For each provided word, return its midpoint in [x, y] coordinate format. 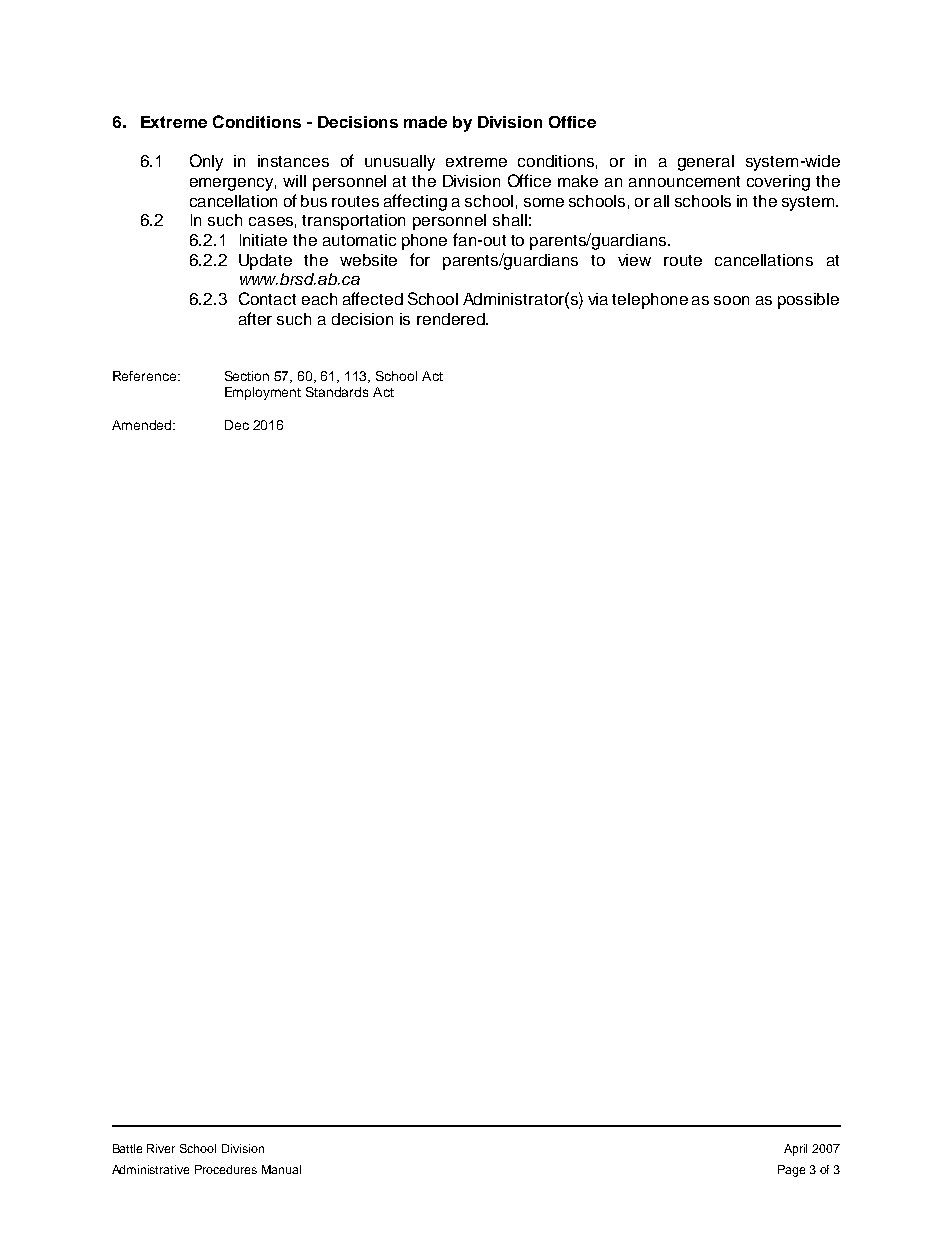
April [795, 1150]
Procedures [226, 1169]
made [425, 122]
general [706, 163]
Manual [281, 1169]
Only [206, 162]
